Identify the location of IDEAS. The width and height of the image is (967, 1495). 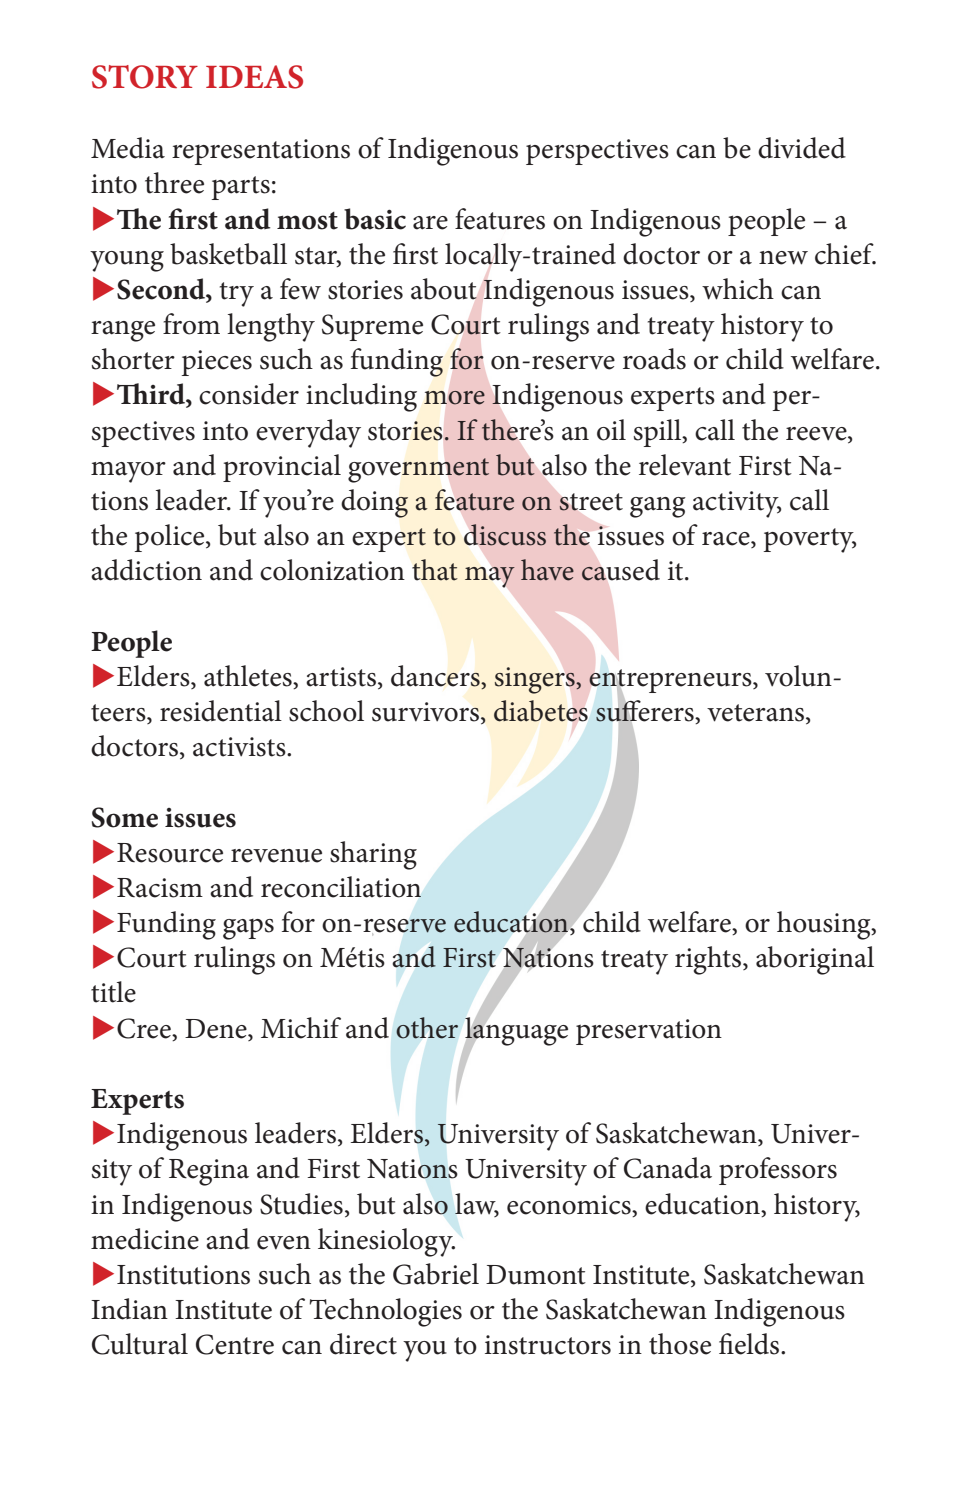
(254, 77).
